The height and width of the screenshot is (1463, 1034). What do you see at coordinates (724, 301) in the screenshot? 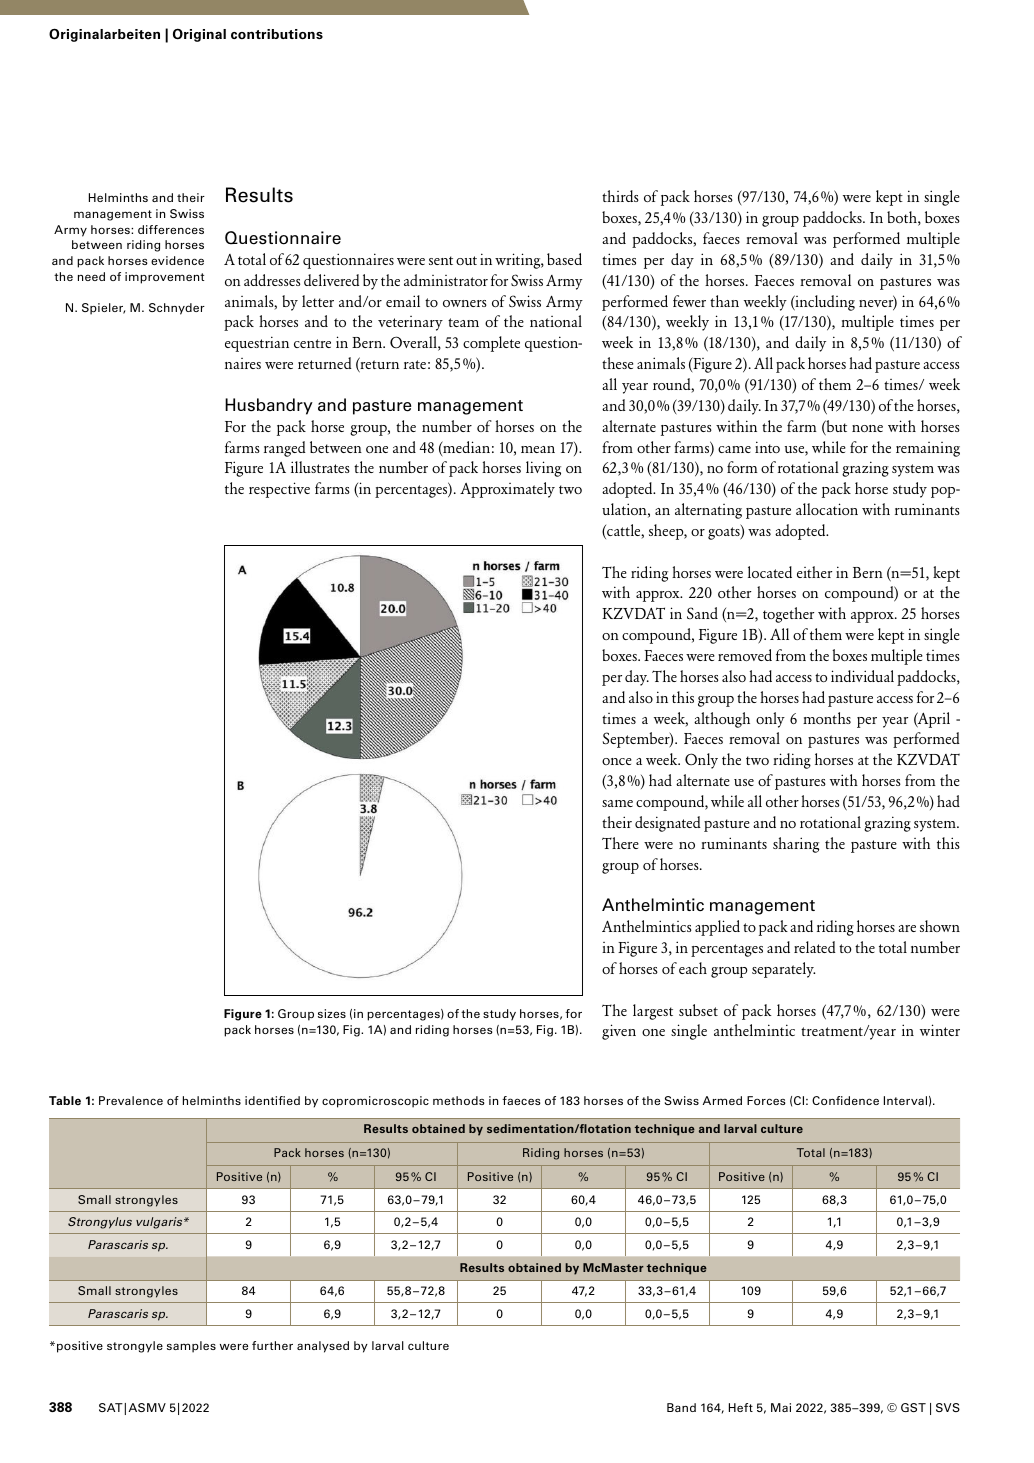
I see `than` at bounding box center [724, 301].
